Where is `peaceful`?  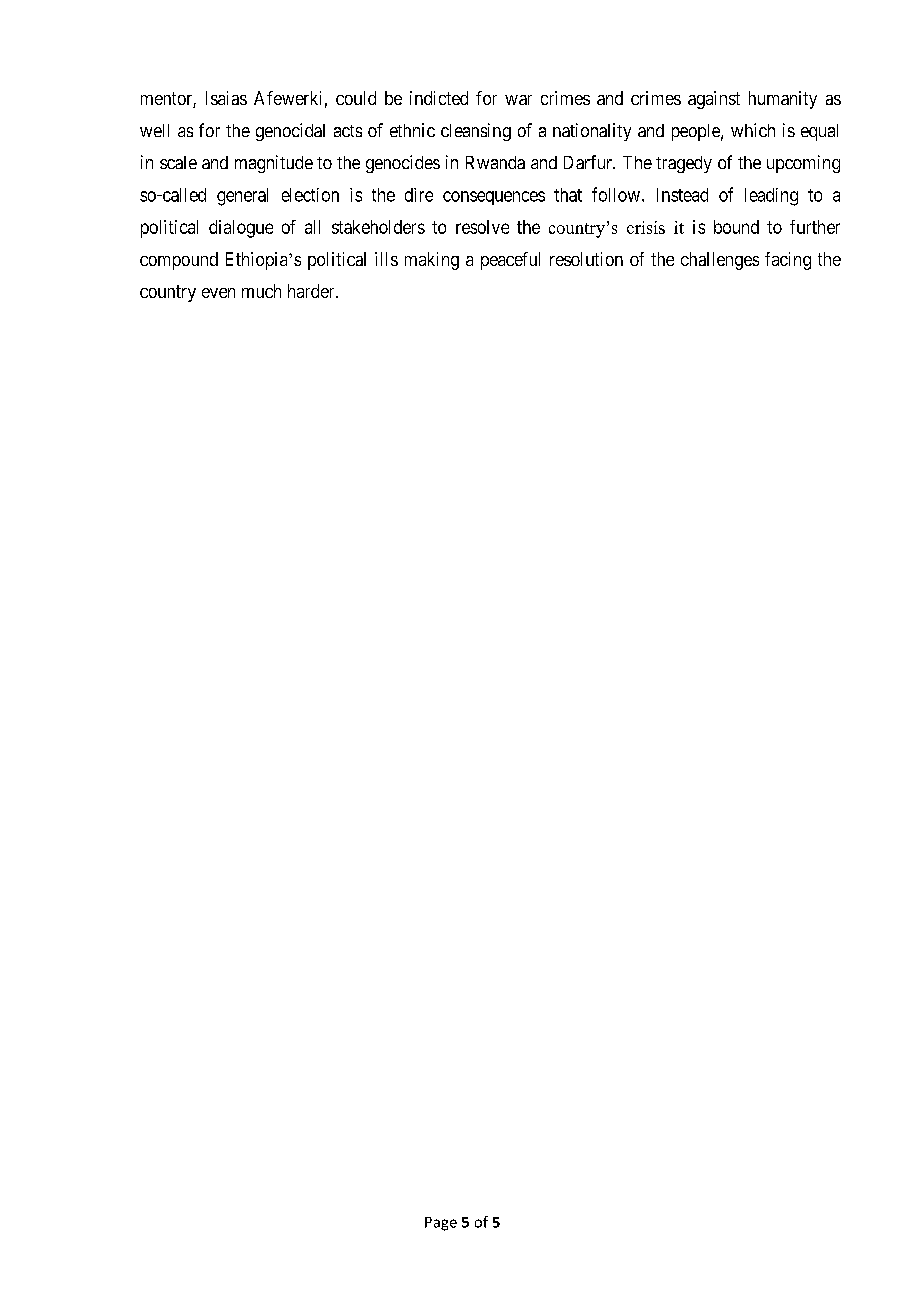
peaceful is located at coordinates (510, 261).
